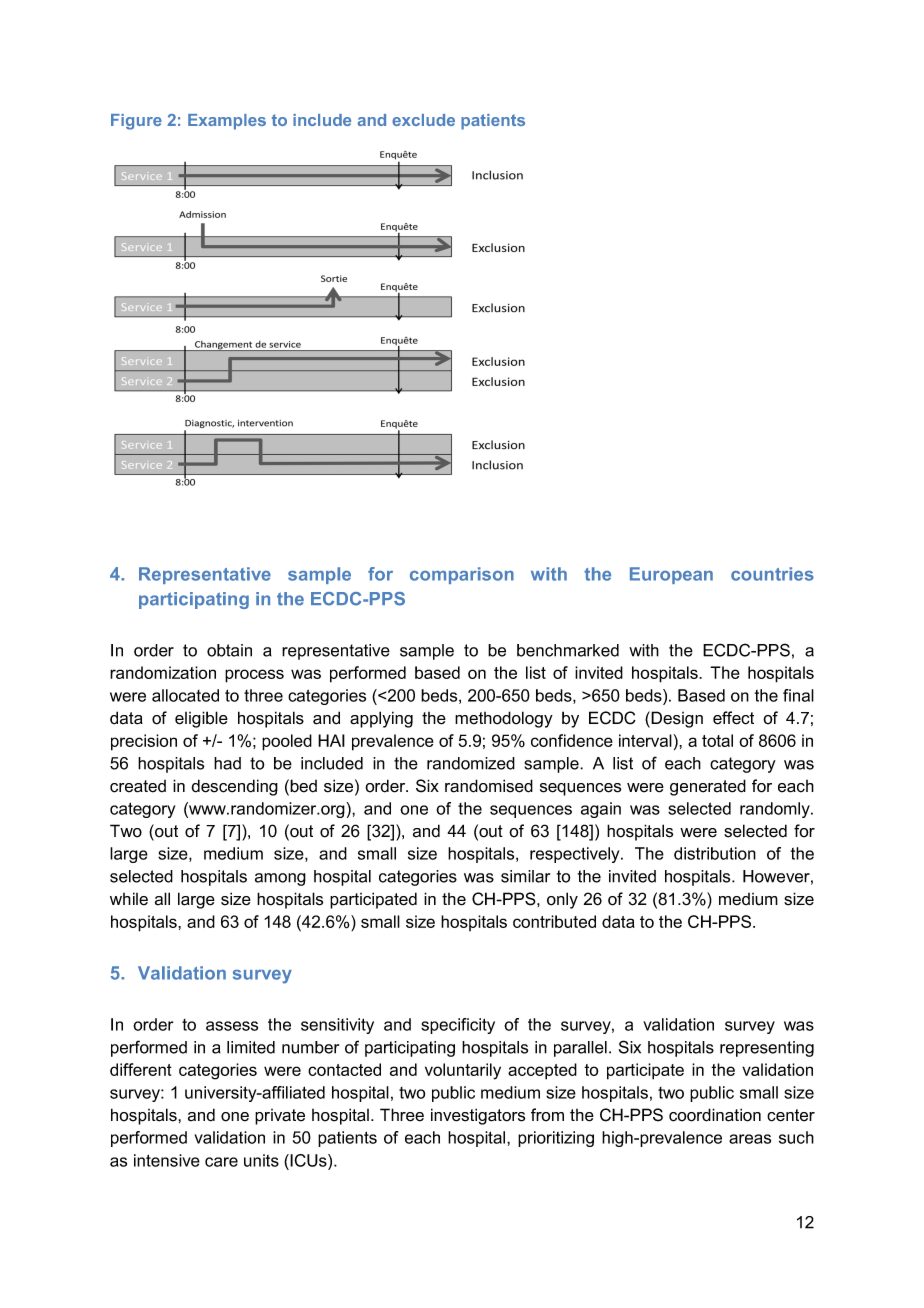 The image size is (924, 1308). What do you see at coordinates (163, 672) in the document?
I see `randomization` at bounding box center [163, 672].
